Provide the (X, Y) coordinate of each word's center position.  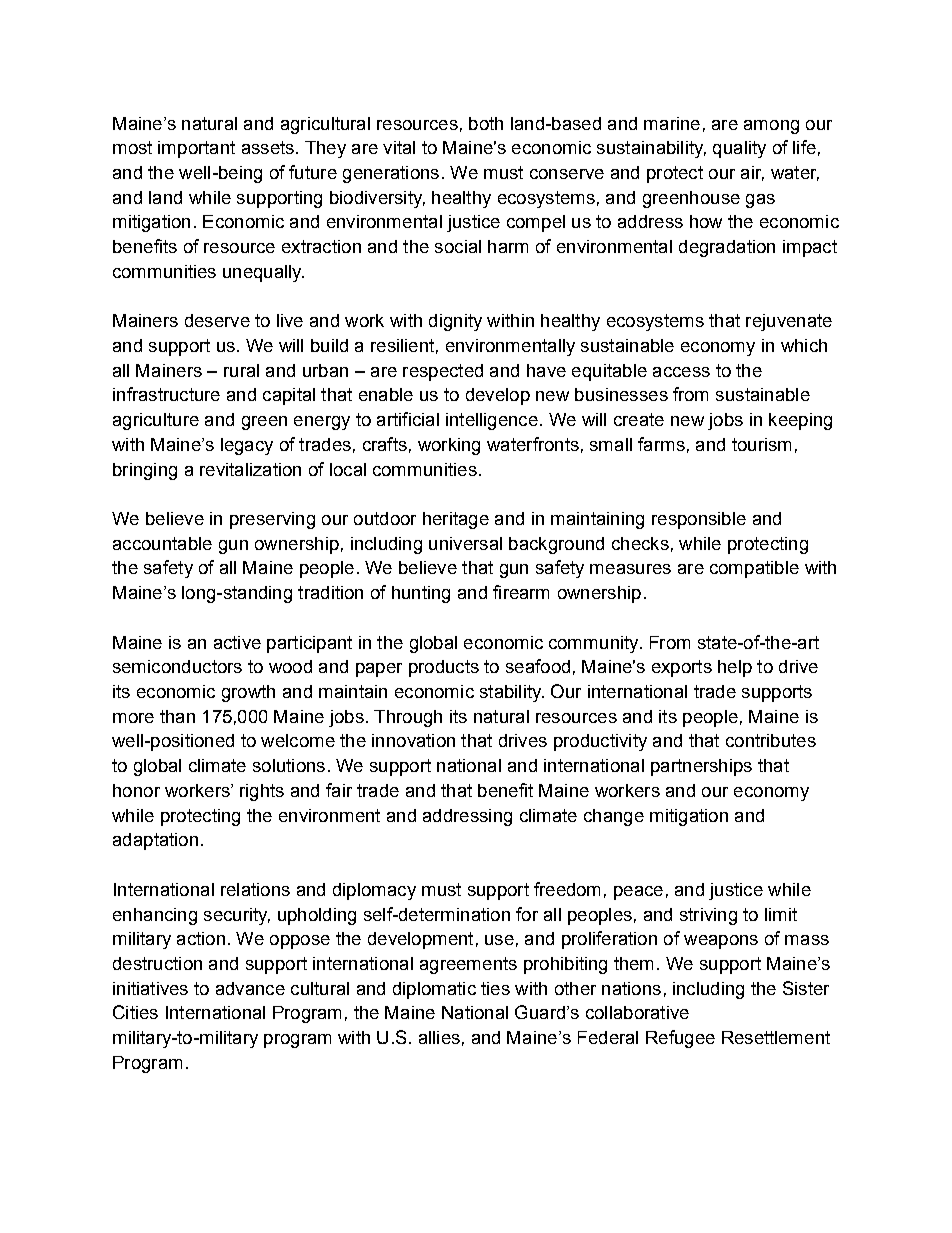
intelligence (492, 421)
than (177, 716)
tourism (761, 444)
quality (739, 149)
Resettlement (776, 1037)
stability (512, 693)
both (486, 123)
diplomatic (434, 990)
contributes (771, 740)
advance (250, 988)
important (196, 149)
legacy (247, 446)
